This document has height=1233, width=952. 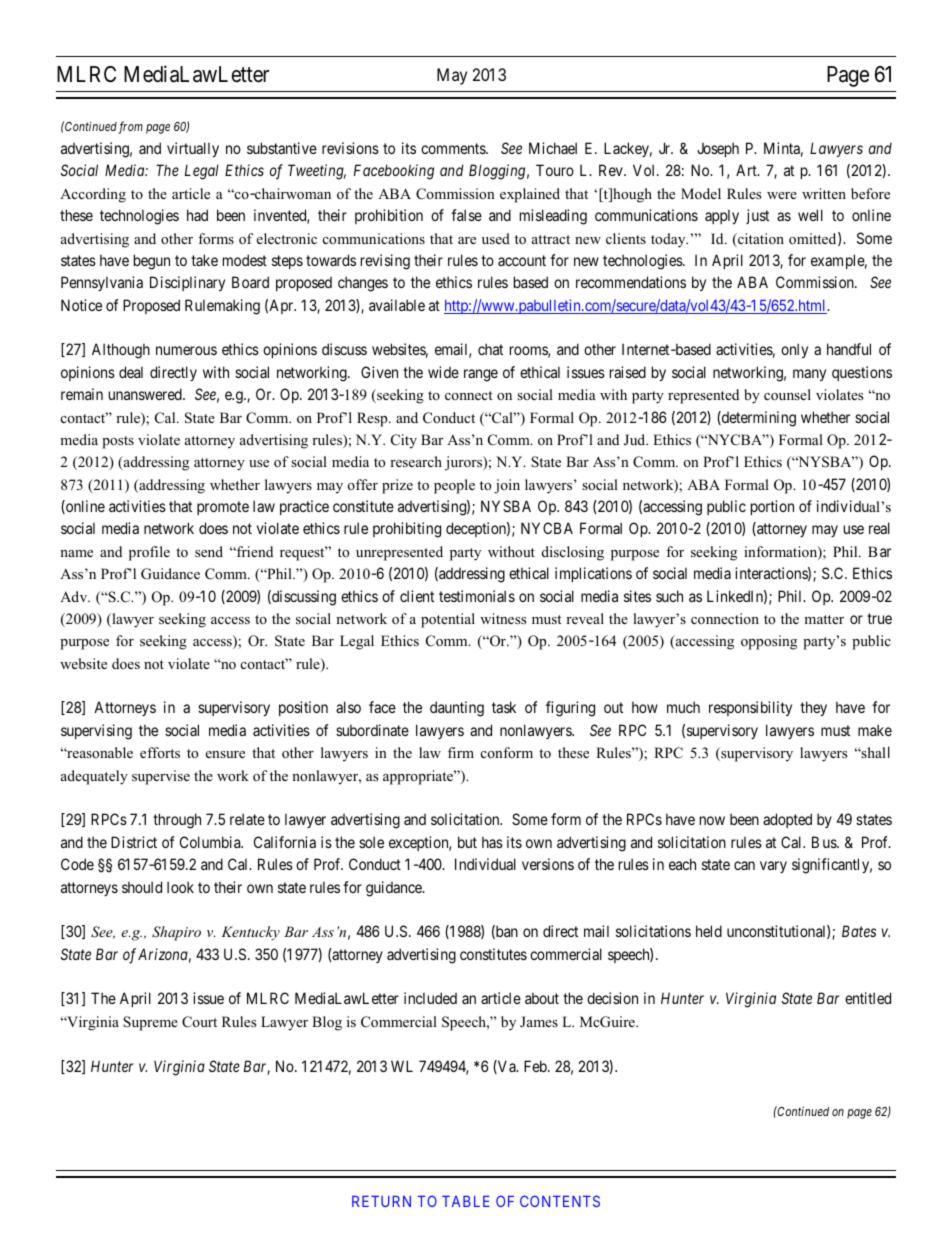 I want to click on written, so click(x=824, y=193).
